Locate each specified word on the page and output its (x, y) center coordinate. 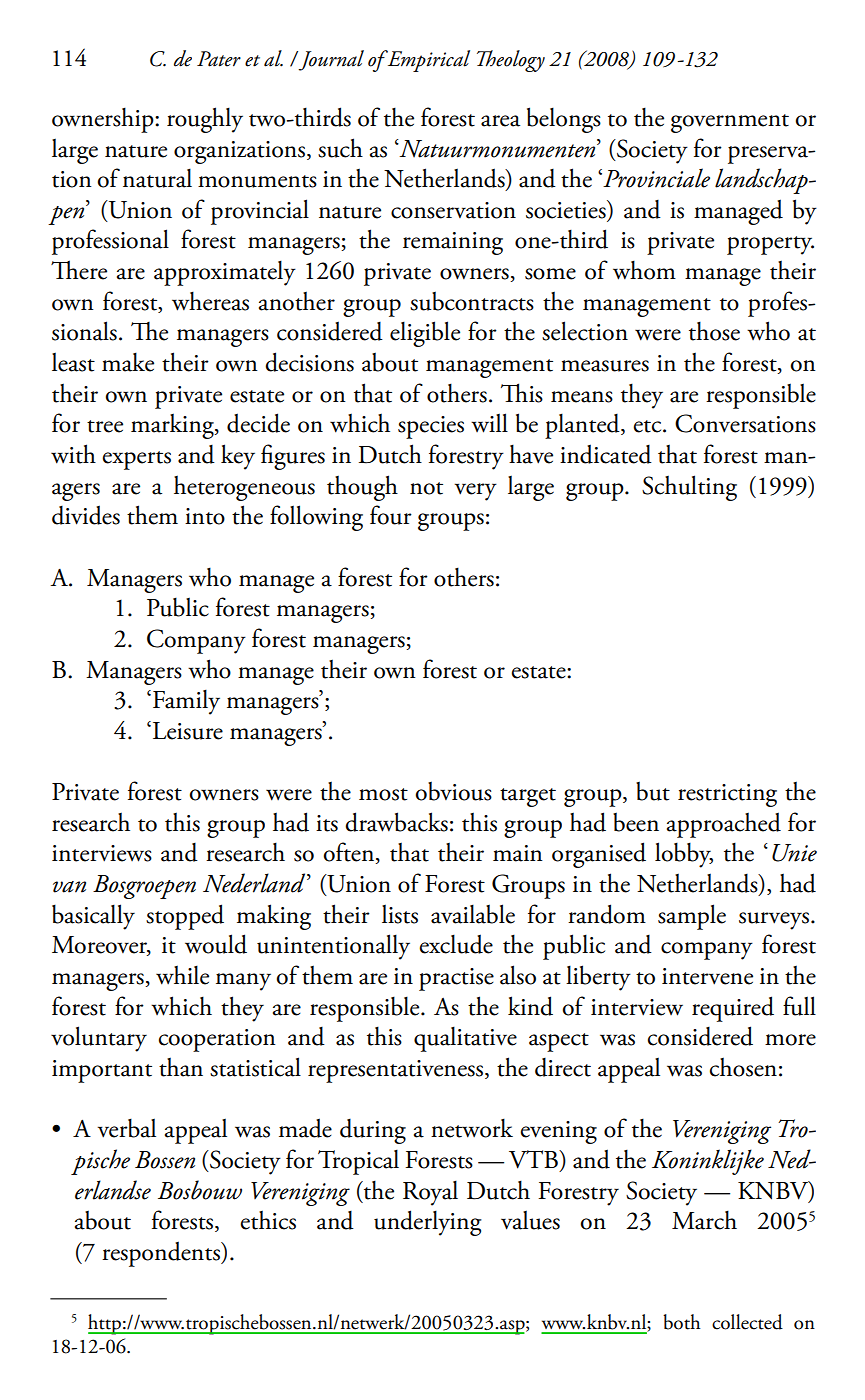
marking (173, 426)
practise (456, 979)
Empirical (427, 61)
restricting (727, 795)
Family (186, 702)
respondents (162, 1254)
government (730, 123)
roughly (205, 120)
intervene (707, 976)
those (714, 331)
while (182, 975)
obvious (454, 791)
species (431, 427)
